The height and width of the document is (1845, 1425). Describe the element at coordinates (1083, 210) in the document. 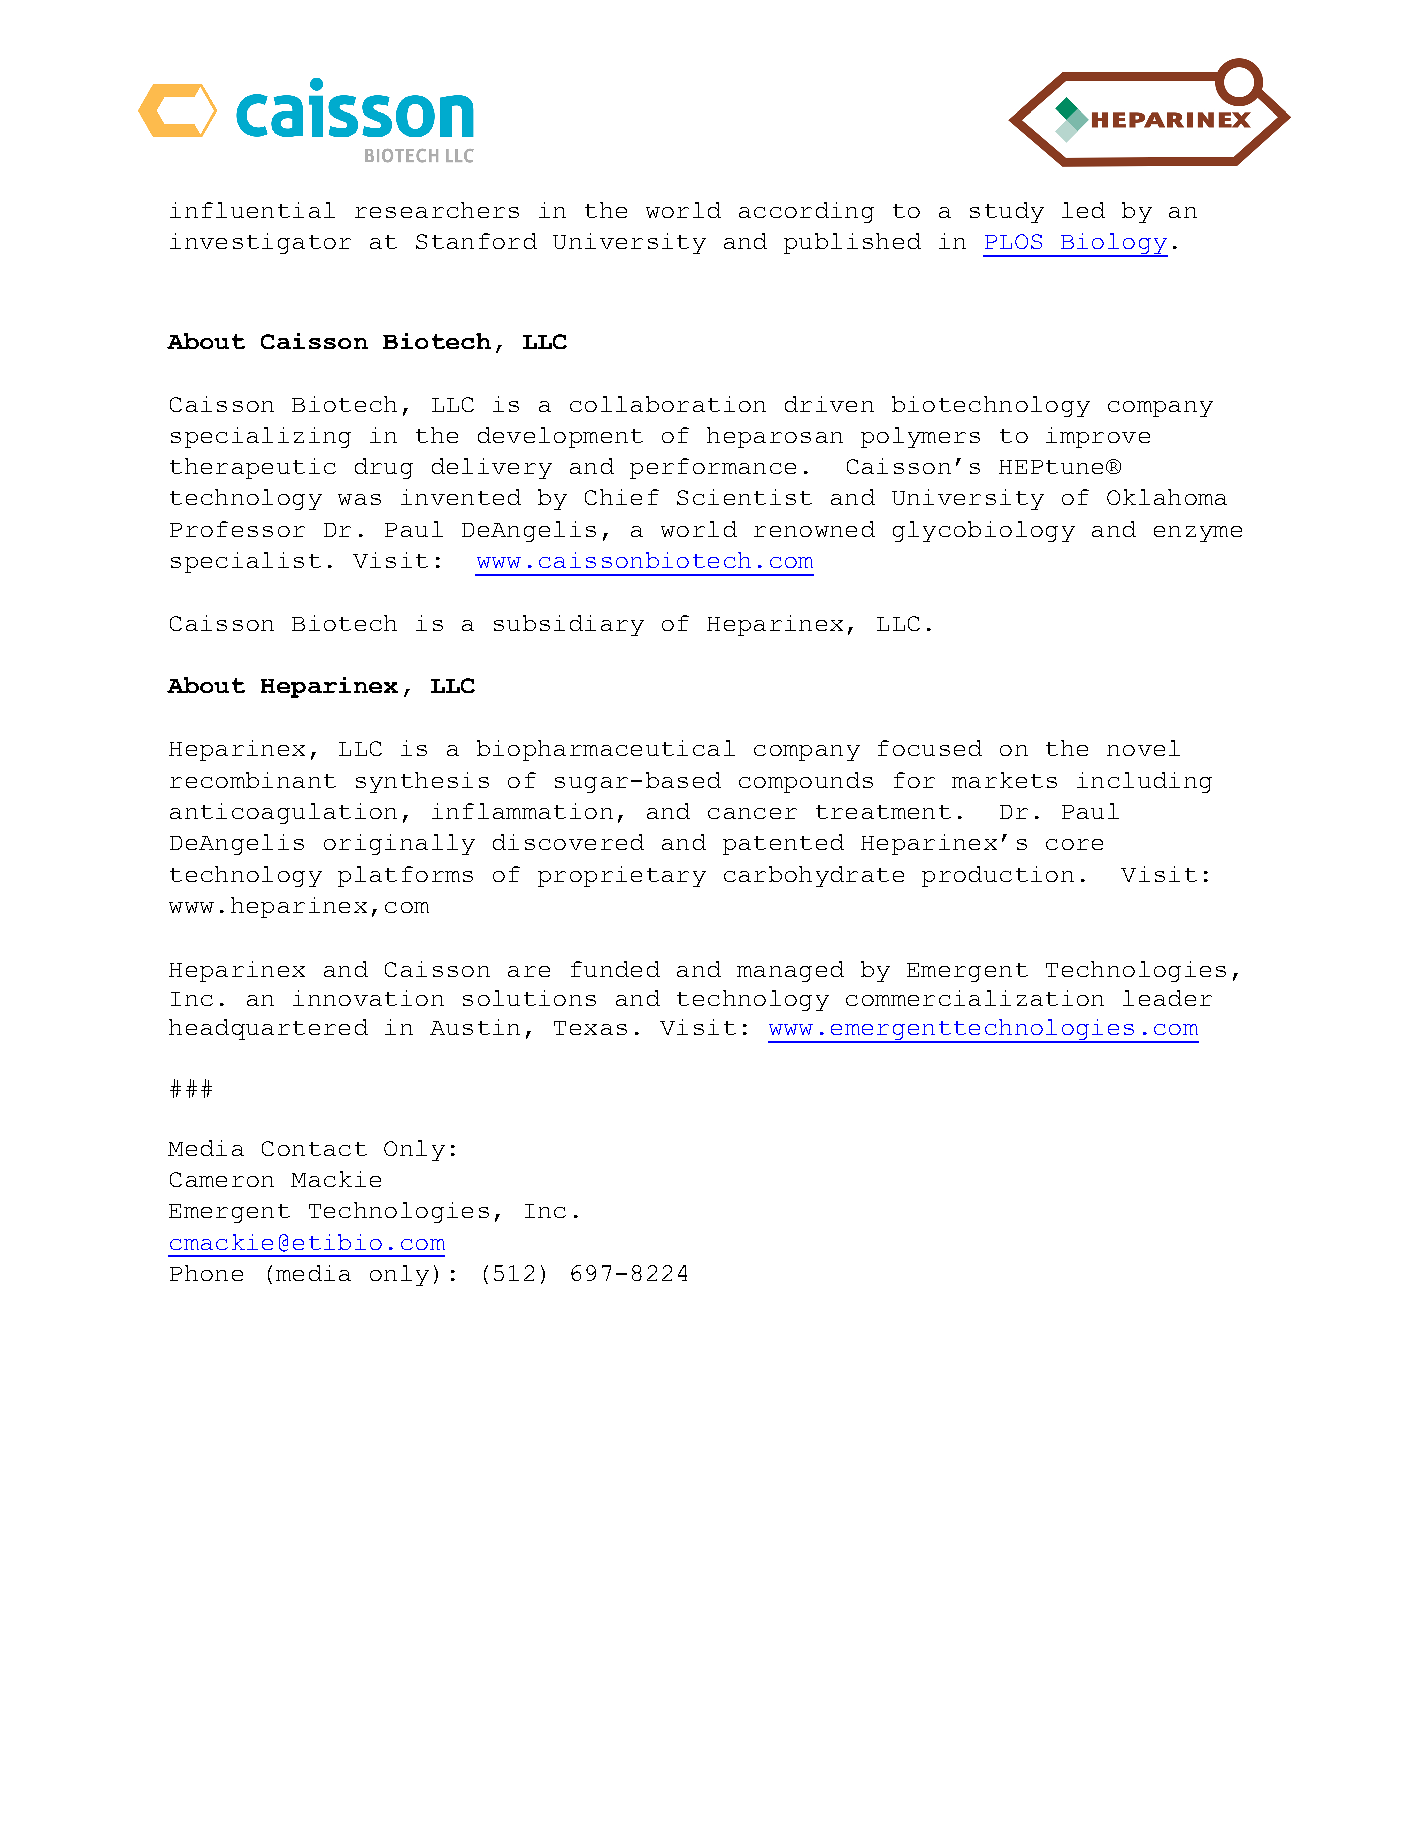

I see `led` at that location.
